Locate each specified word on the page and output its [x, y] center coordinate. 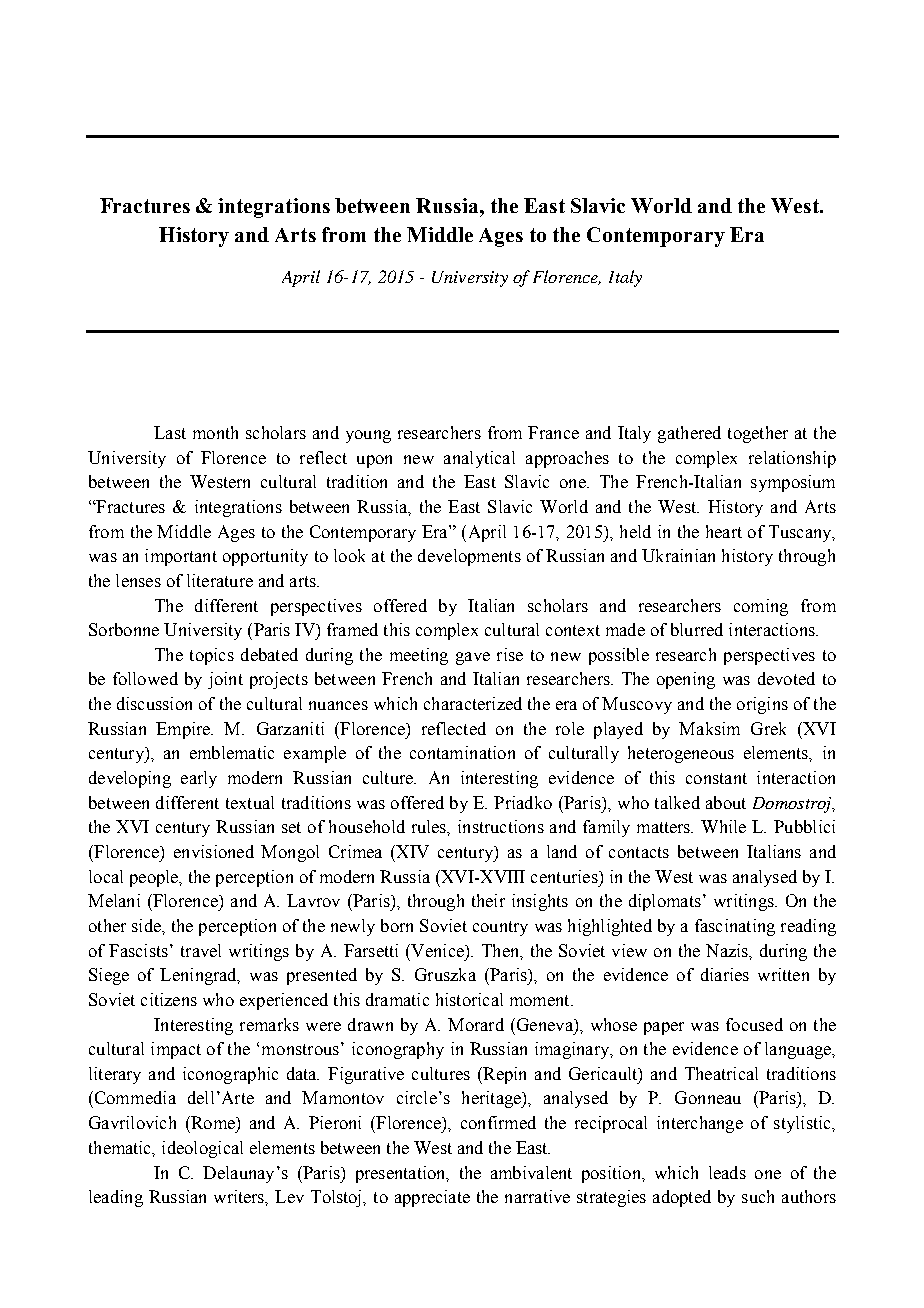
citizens [169, 999]
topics [212, 656]
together [758, 434]
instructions [501, 826]
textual [250, 802]
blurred [697, 629]
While [723, 826]
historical [469, 999]
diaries [725, 974]
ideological [202, 1149]
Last [170, 432]
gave [473, 658]
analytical [479, 459]
